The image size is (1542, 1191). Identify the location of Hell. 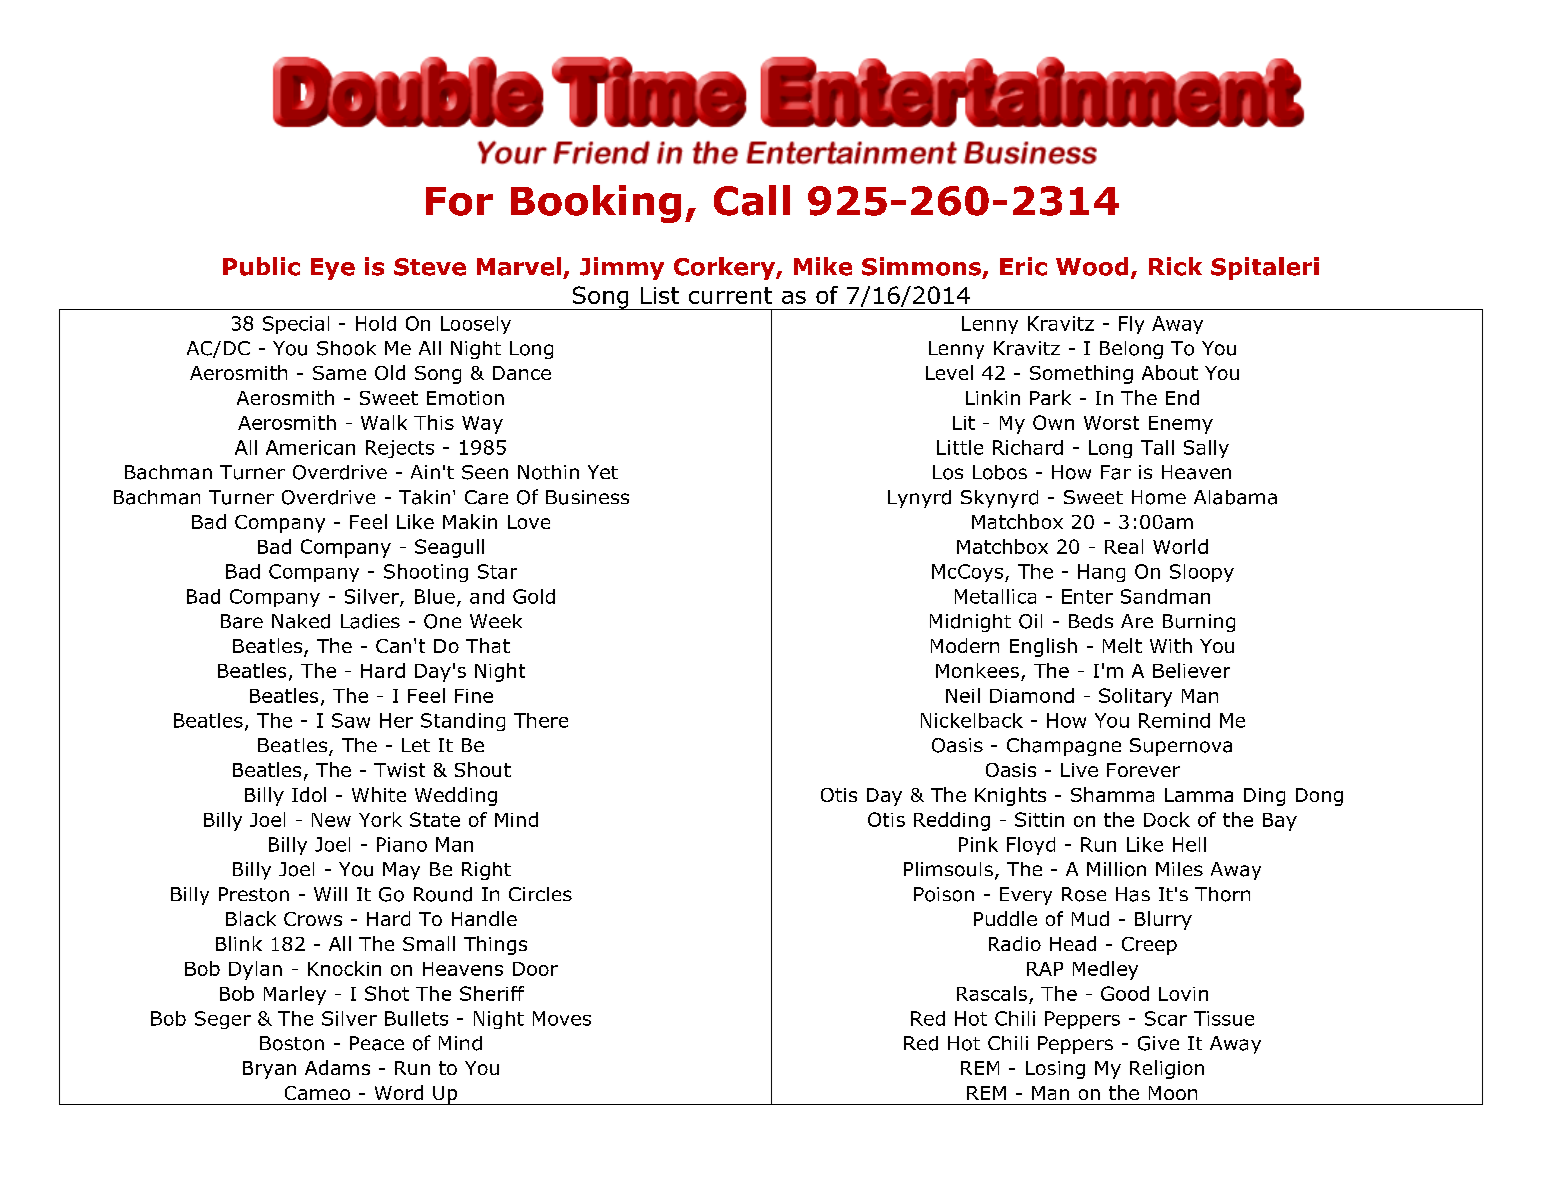
(1189, 844).
